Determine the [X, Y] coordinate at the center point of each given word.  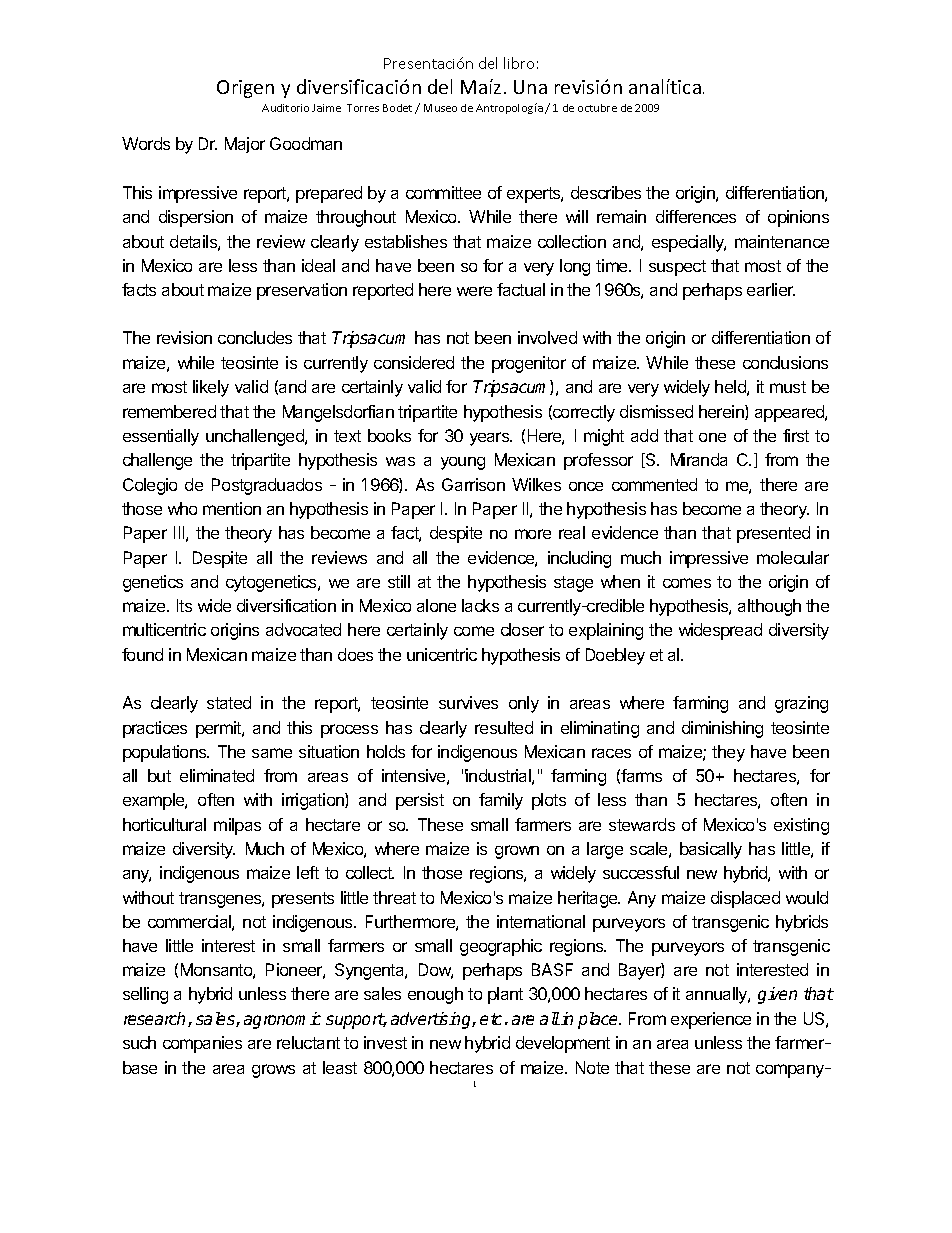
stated [229, 702]
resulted [504, 727]
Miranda [699, 459]
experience [711, 1020]
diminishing [722, 729]
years [491, 439]
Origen [245, 89]
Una [530, 87]
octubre [597, 108]
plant [505, 995]
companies [202, 1044]
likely [211, 388]
